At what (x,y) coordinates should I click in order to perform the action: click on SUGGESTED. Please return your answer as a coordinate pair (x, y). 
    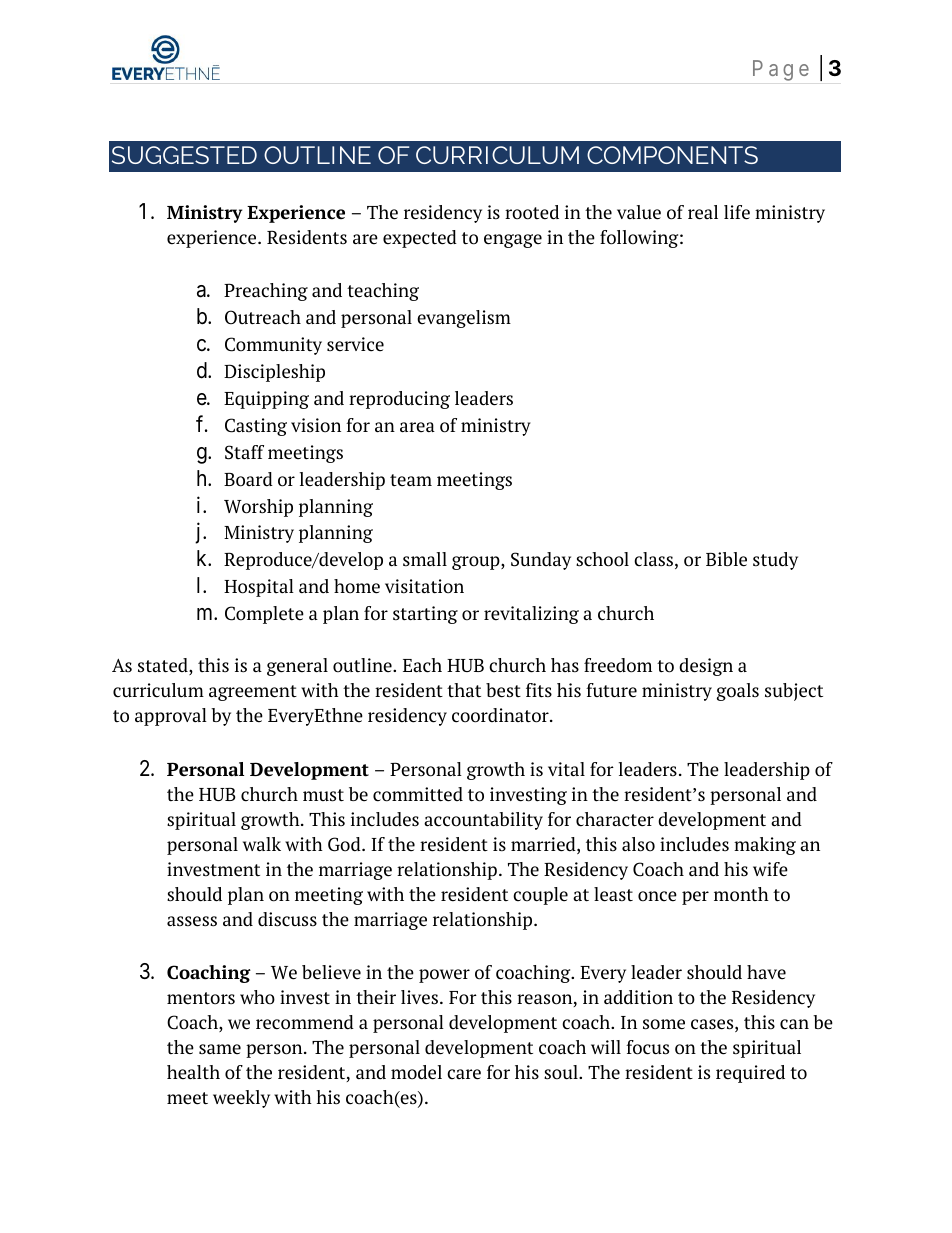
    Looking at the image, I should click on (184, 155).
